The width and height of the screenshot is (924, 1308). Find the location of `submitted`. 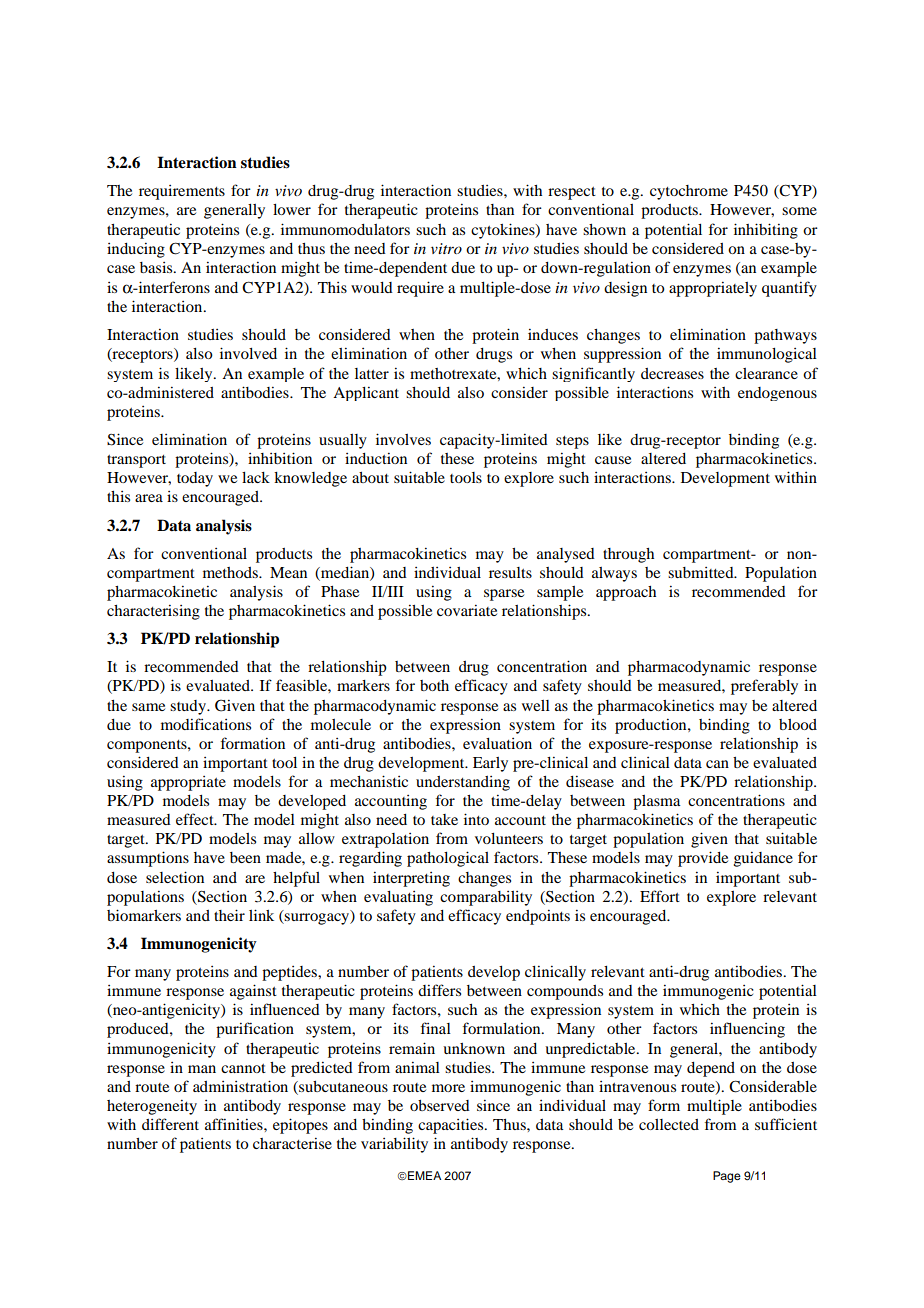

submitted is located at coordinates (702, 572).
